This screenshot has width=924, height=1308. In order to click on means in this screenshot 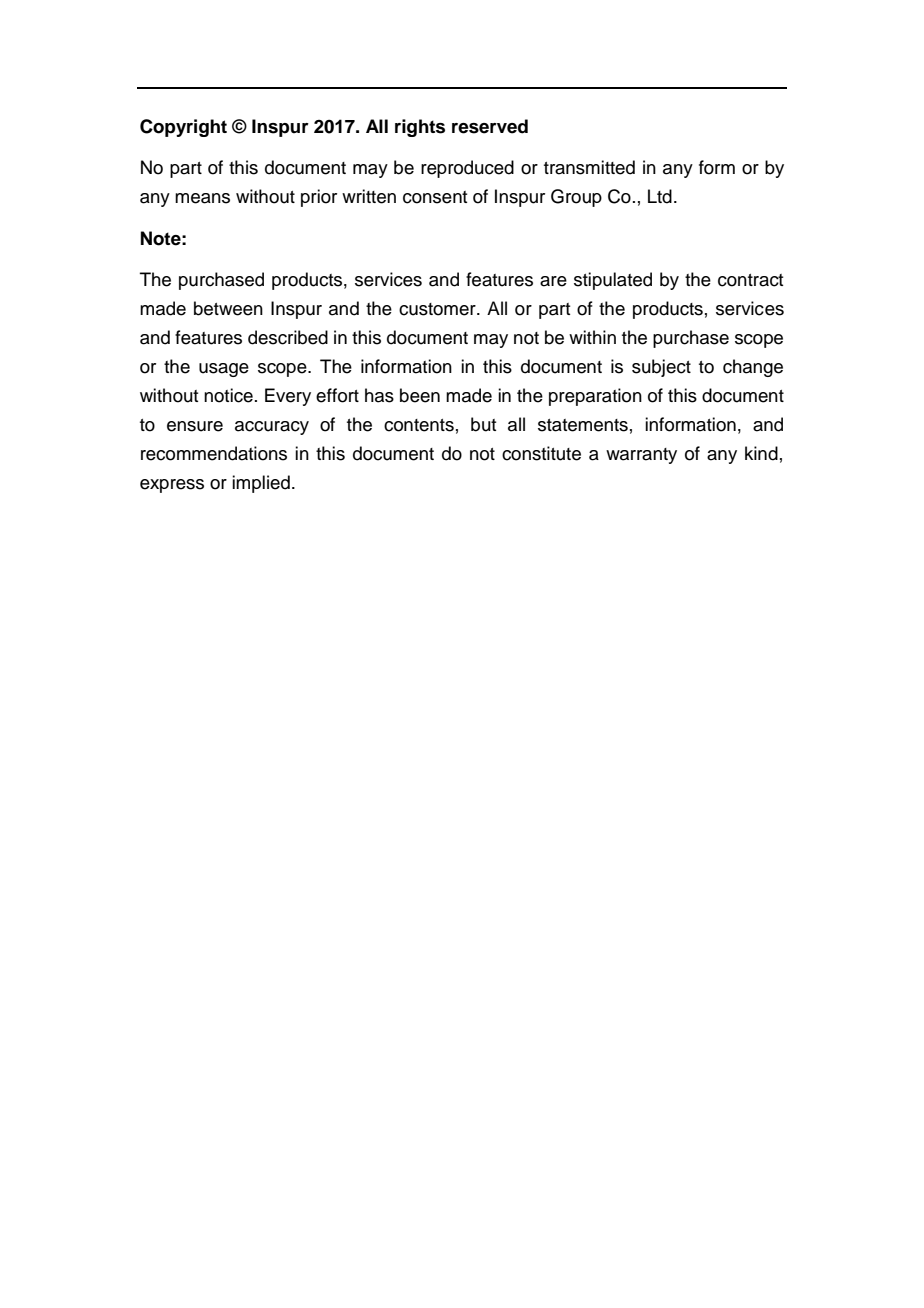, I will do `click(202, 198)`.
